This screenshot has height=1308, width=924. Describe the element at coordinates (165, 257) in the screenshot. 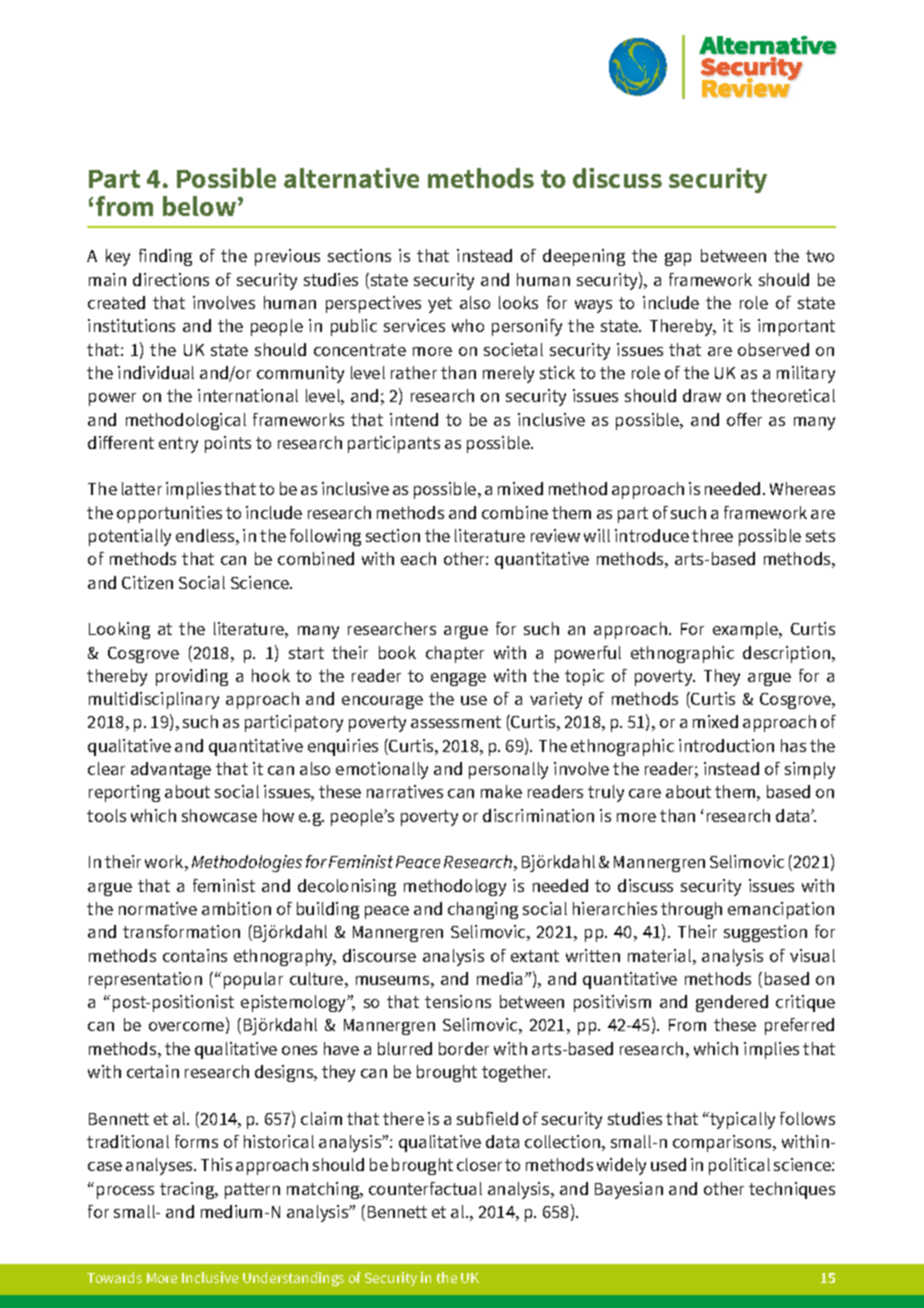

I see `finding` at that location.
